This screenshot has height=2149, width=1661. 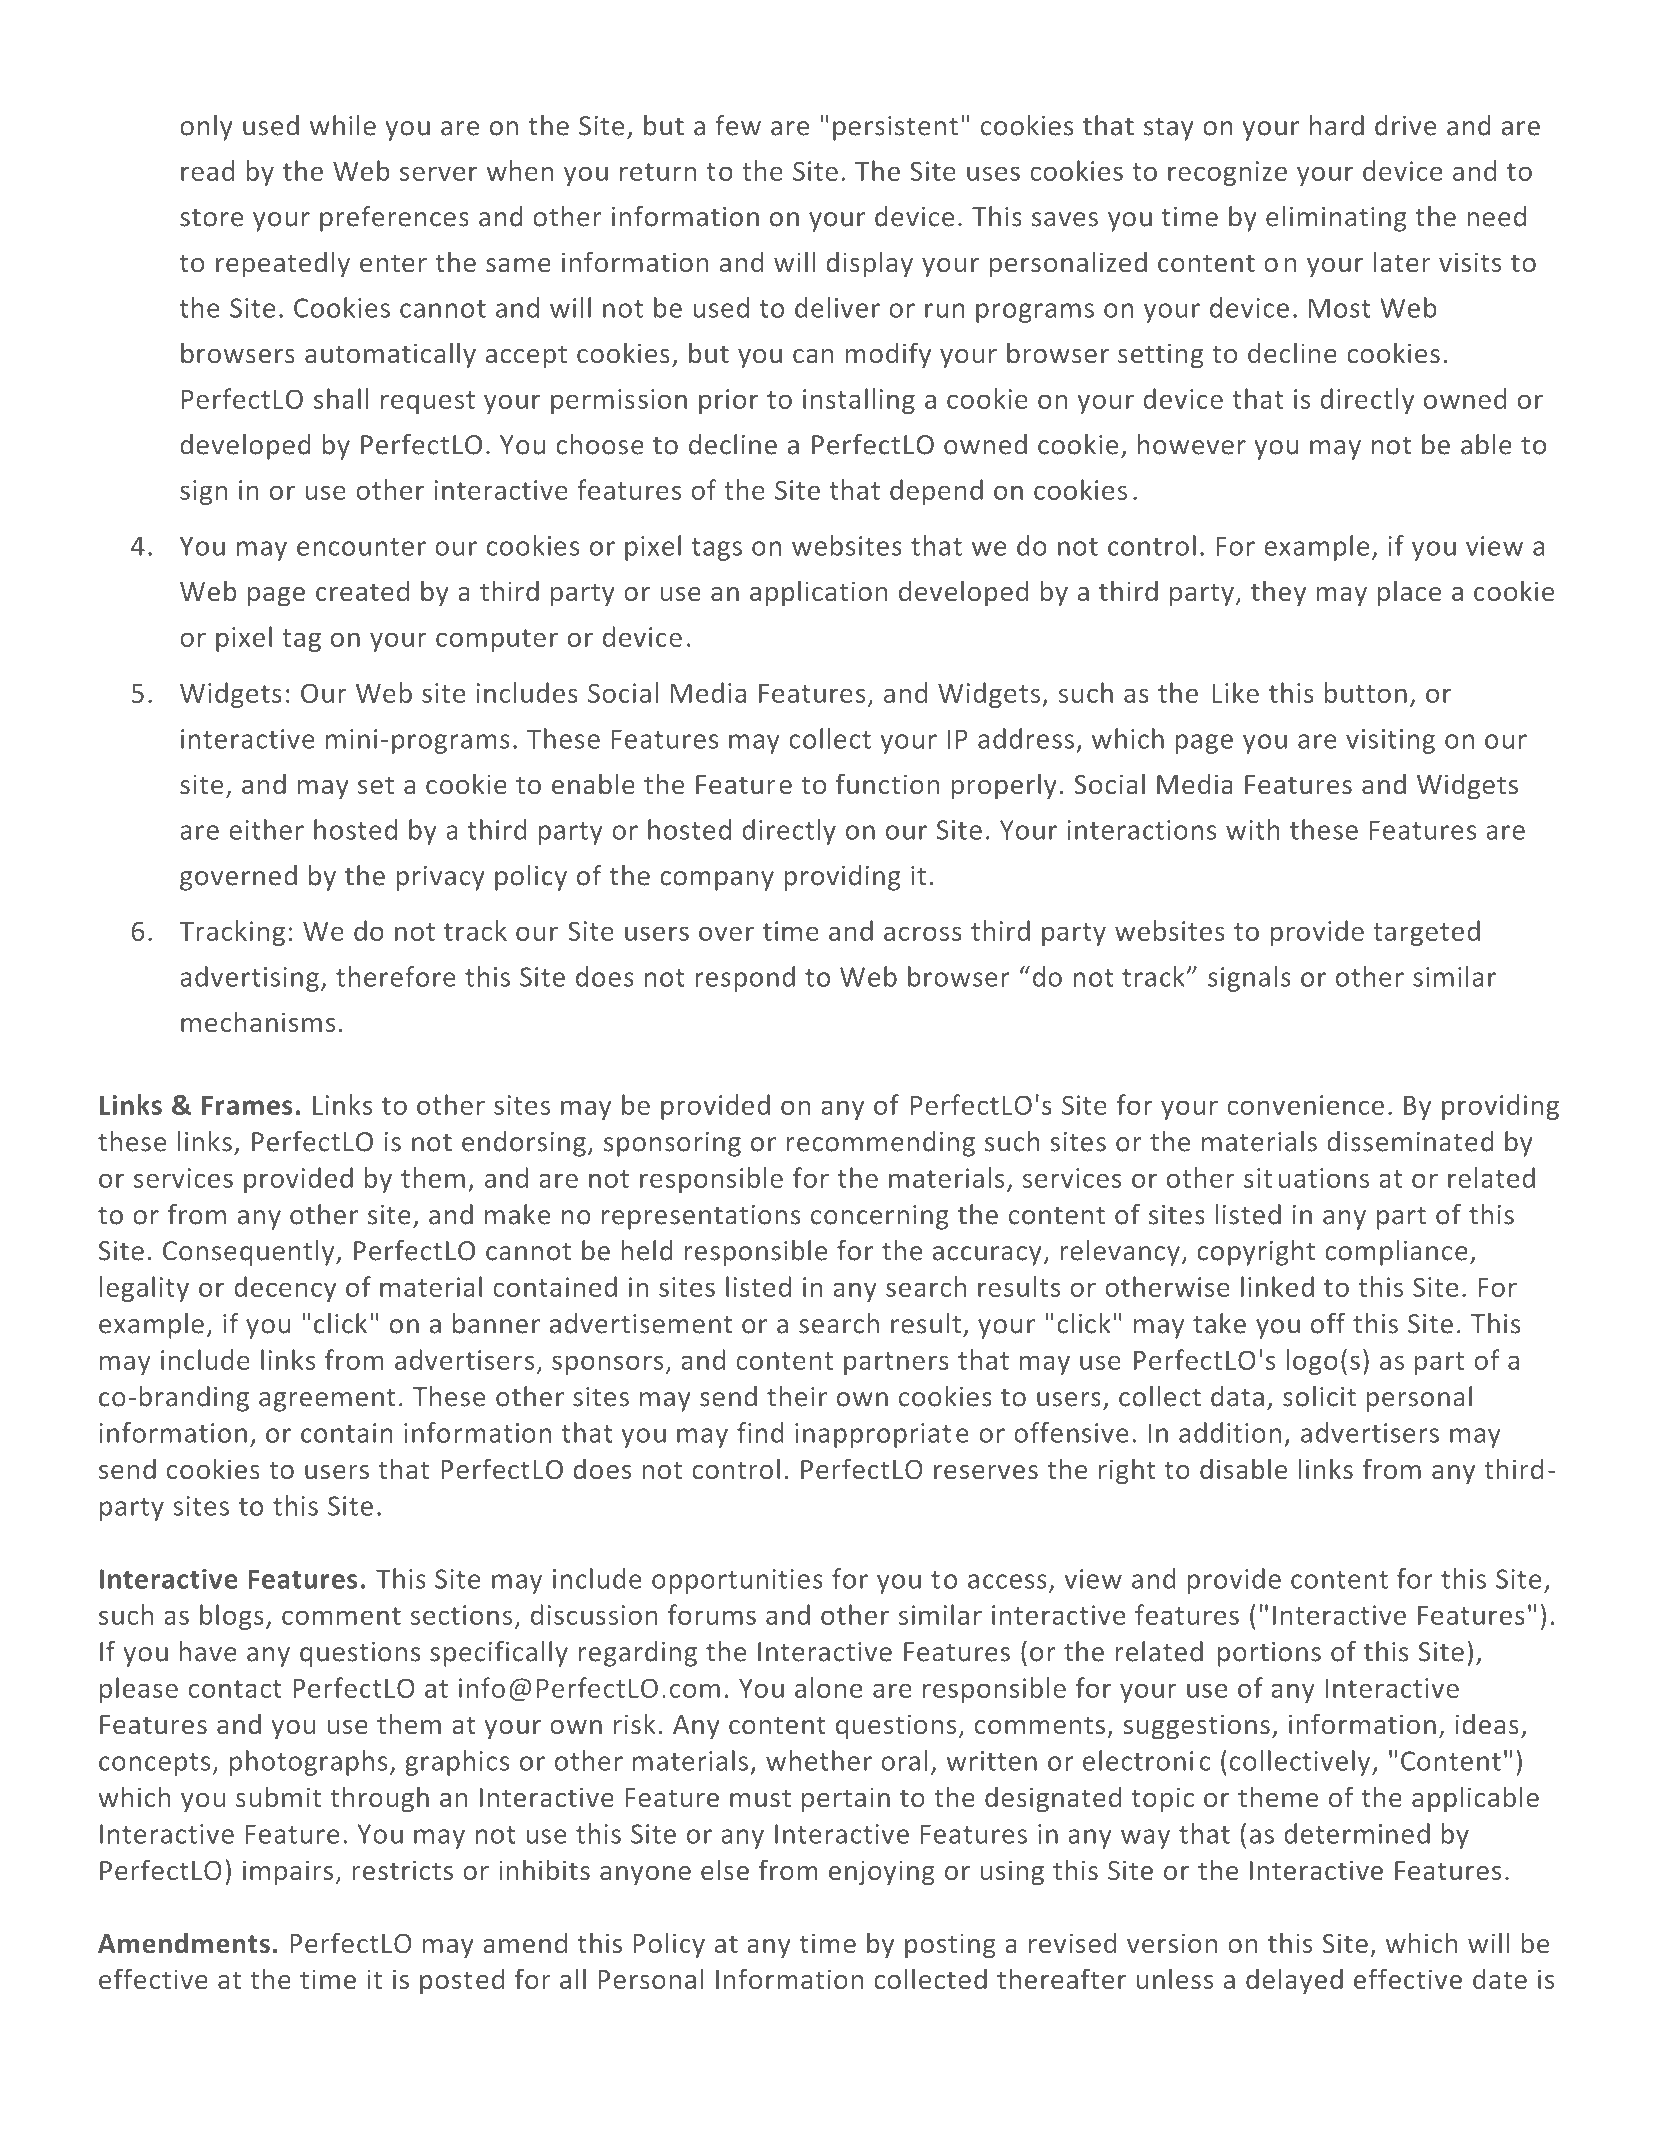 What do you see at coordinates (343, 125) in the screenshot?
I see `while` at bounding box center [343, 125].
